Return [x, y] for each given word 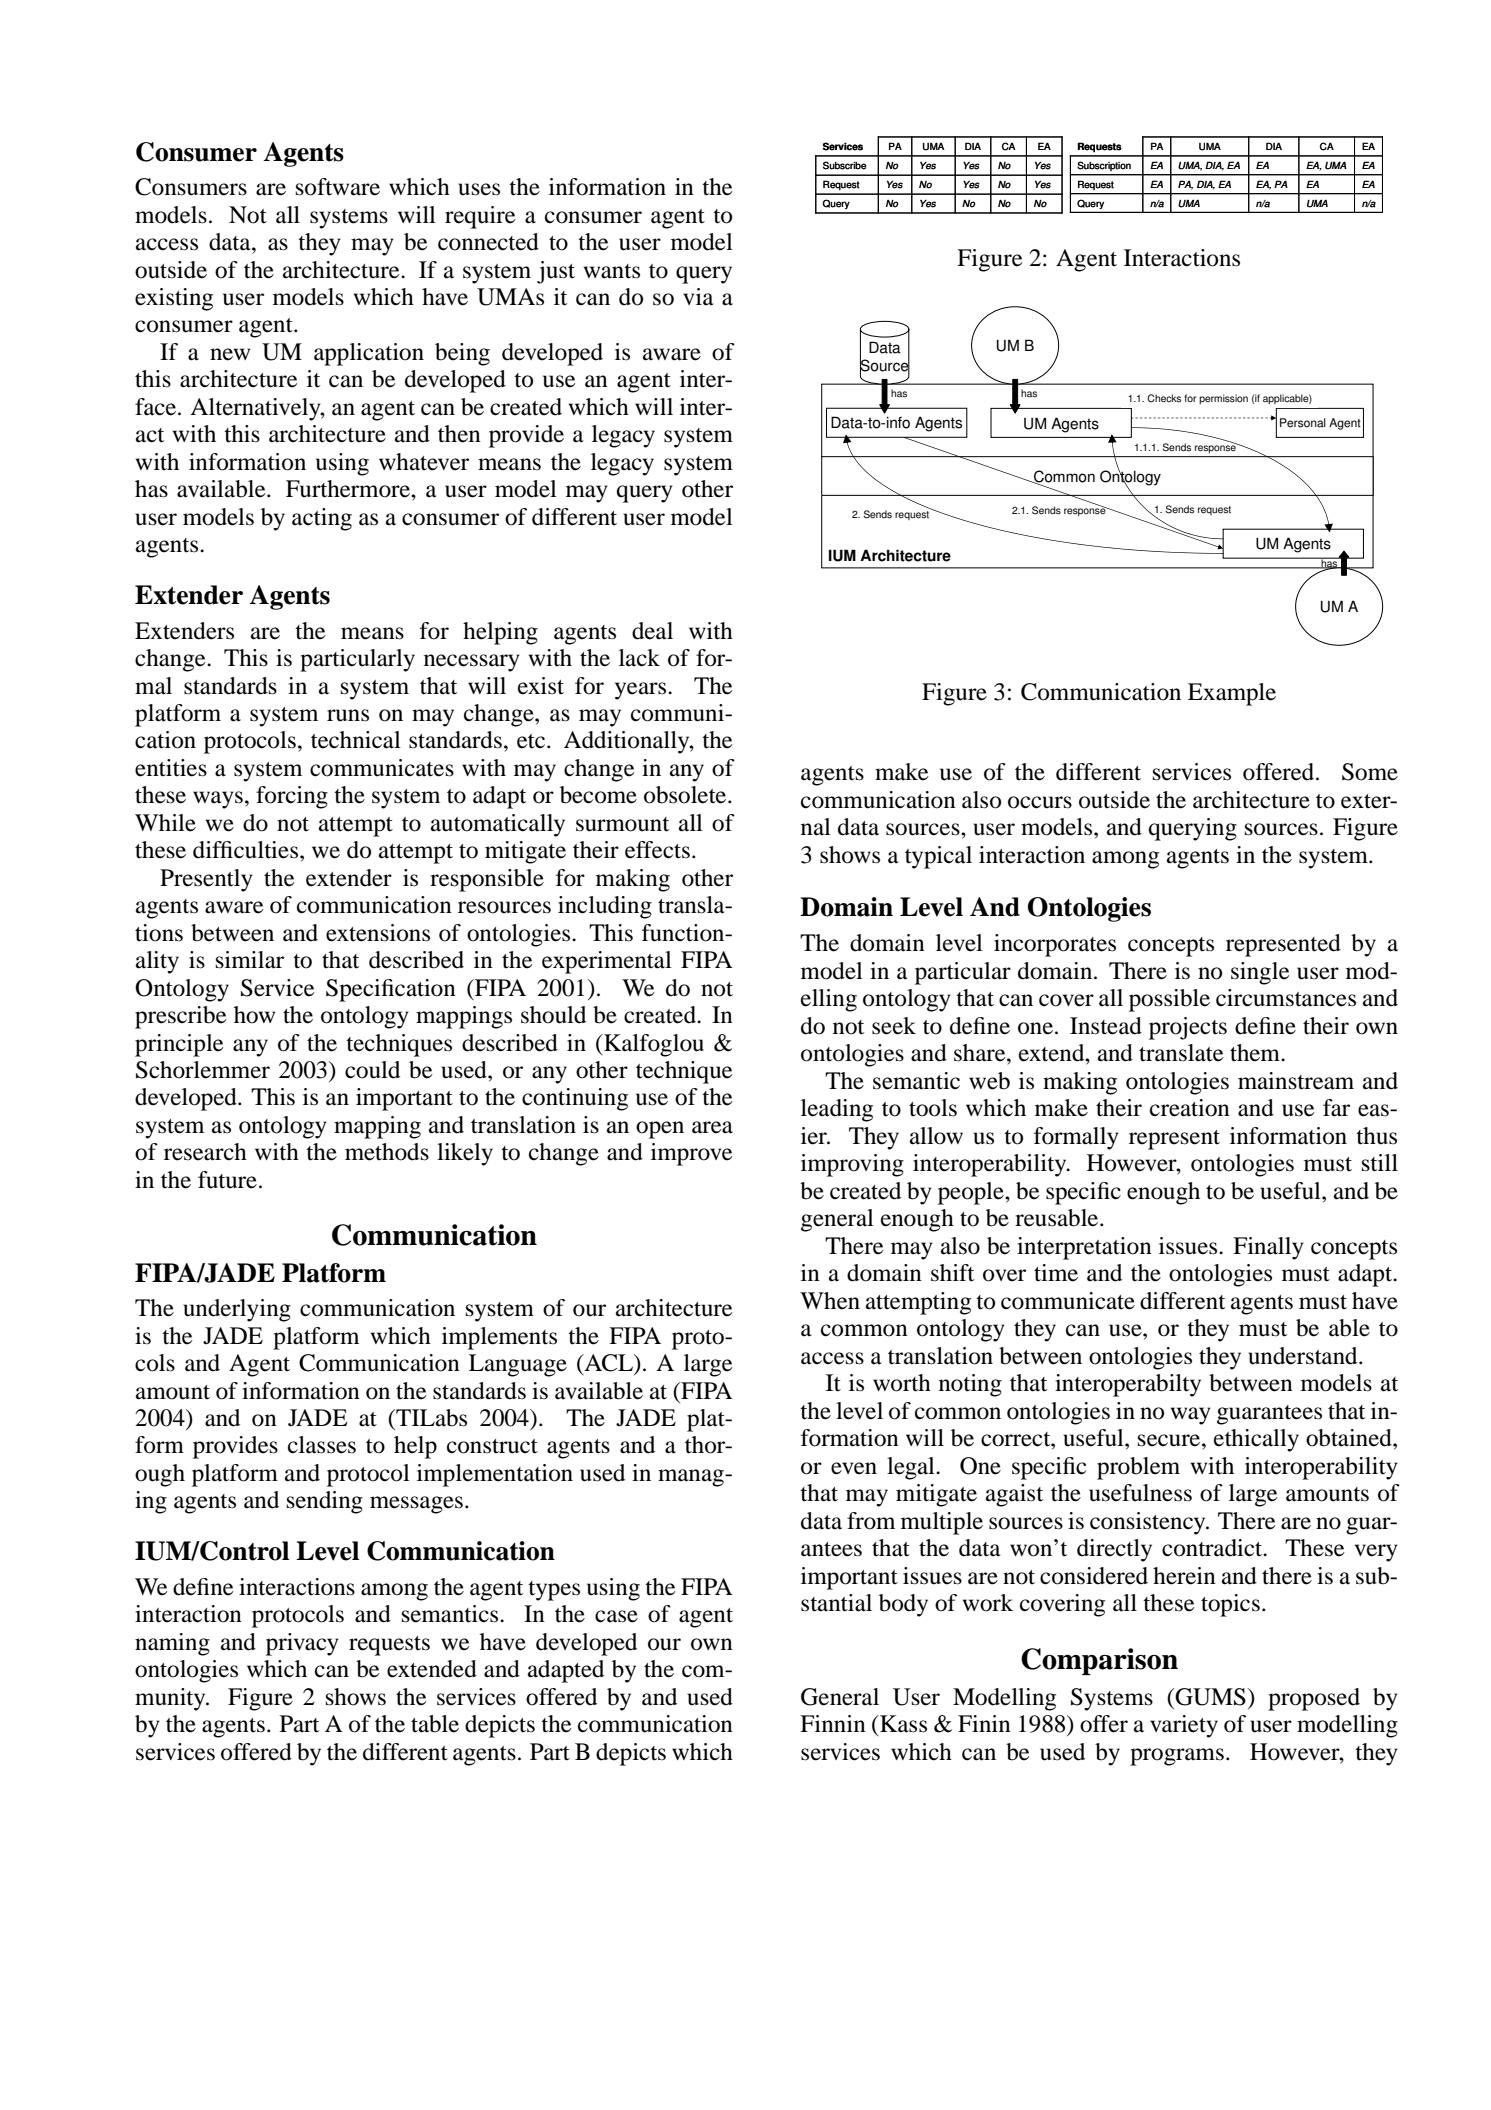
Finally [1268, 1248]
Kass [902, 1724]
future [227, 1180]
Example [1232, 694]
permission [1223, 399]
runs [348, 715]
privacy [302, 1644]
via [698, 297]
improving [852, 1165]
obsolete [686, 795]
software [338, 187]
